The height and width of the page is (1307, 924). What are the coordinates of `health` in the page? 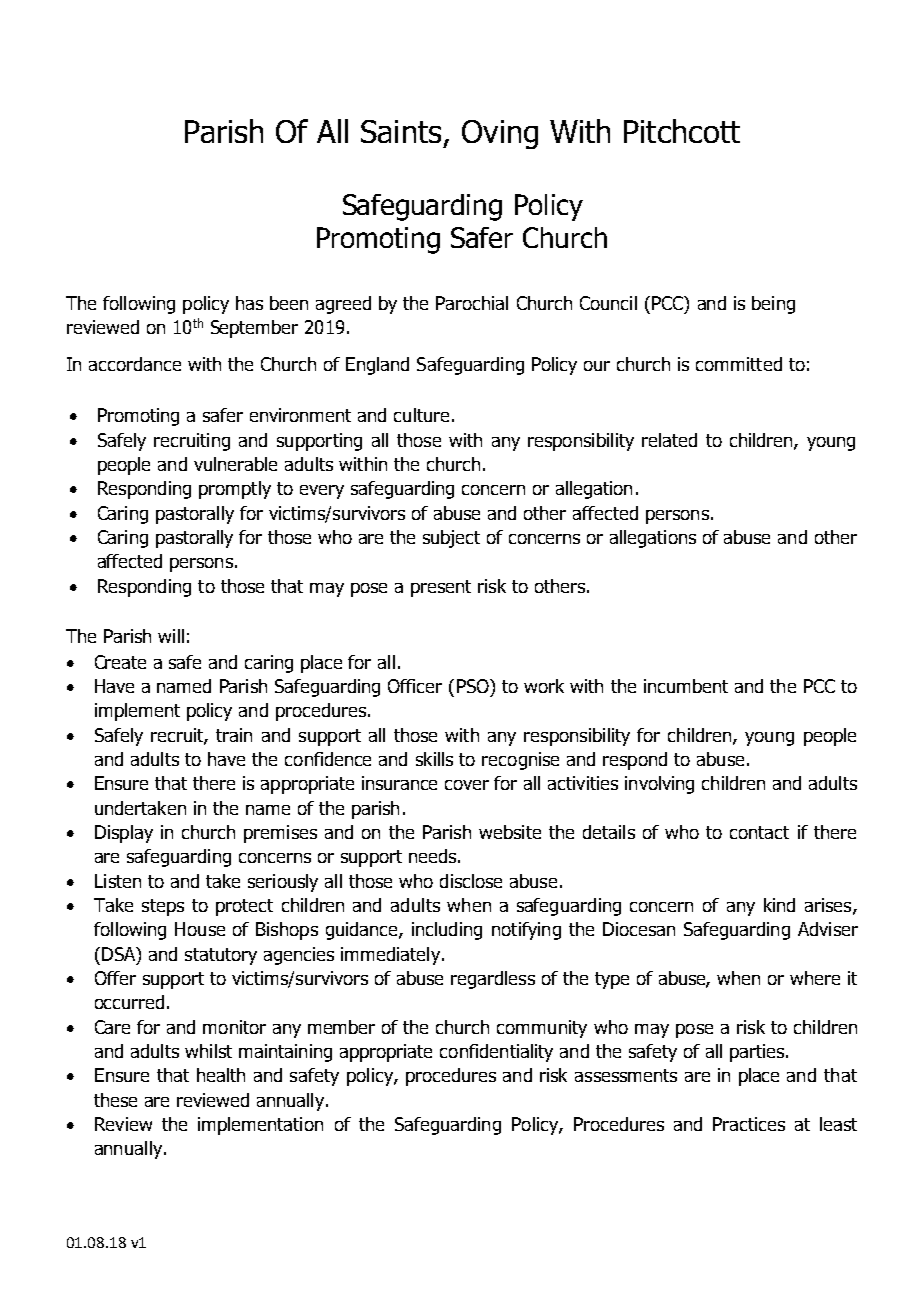 It's located at (221, 1075).
